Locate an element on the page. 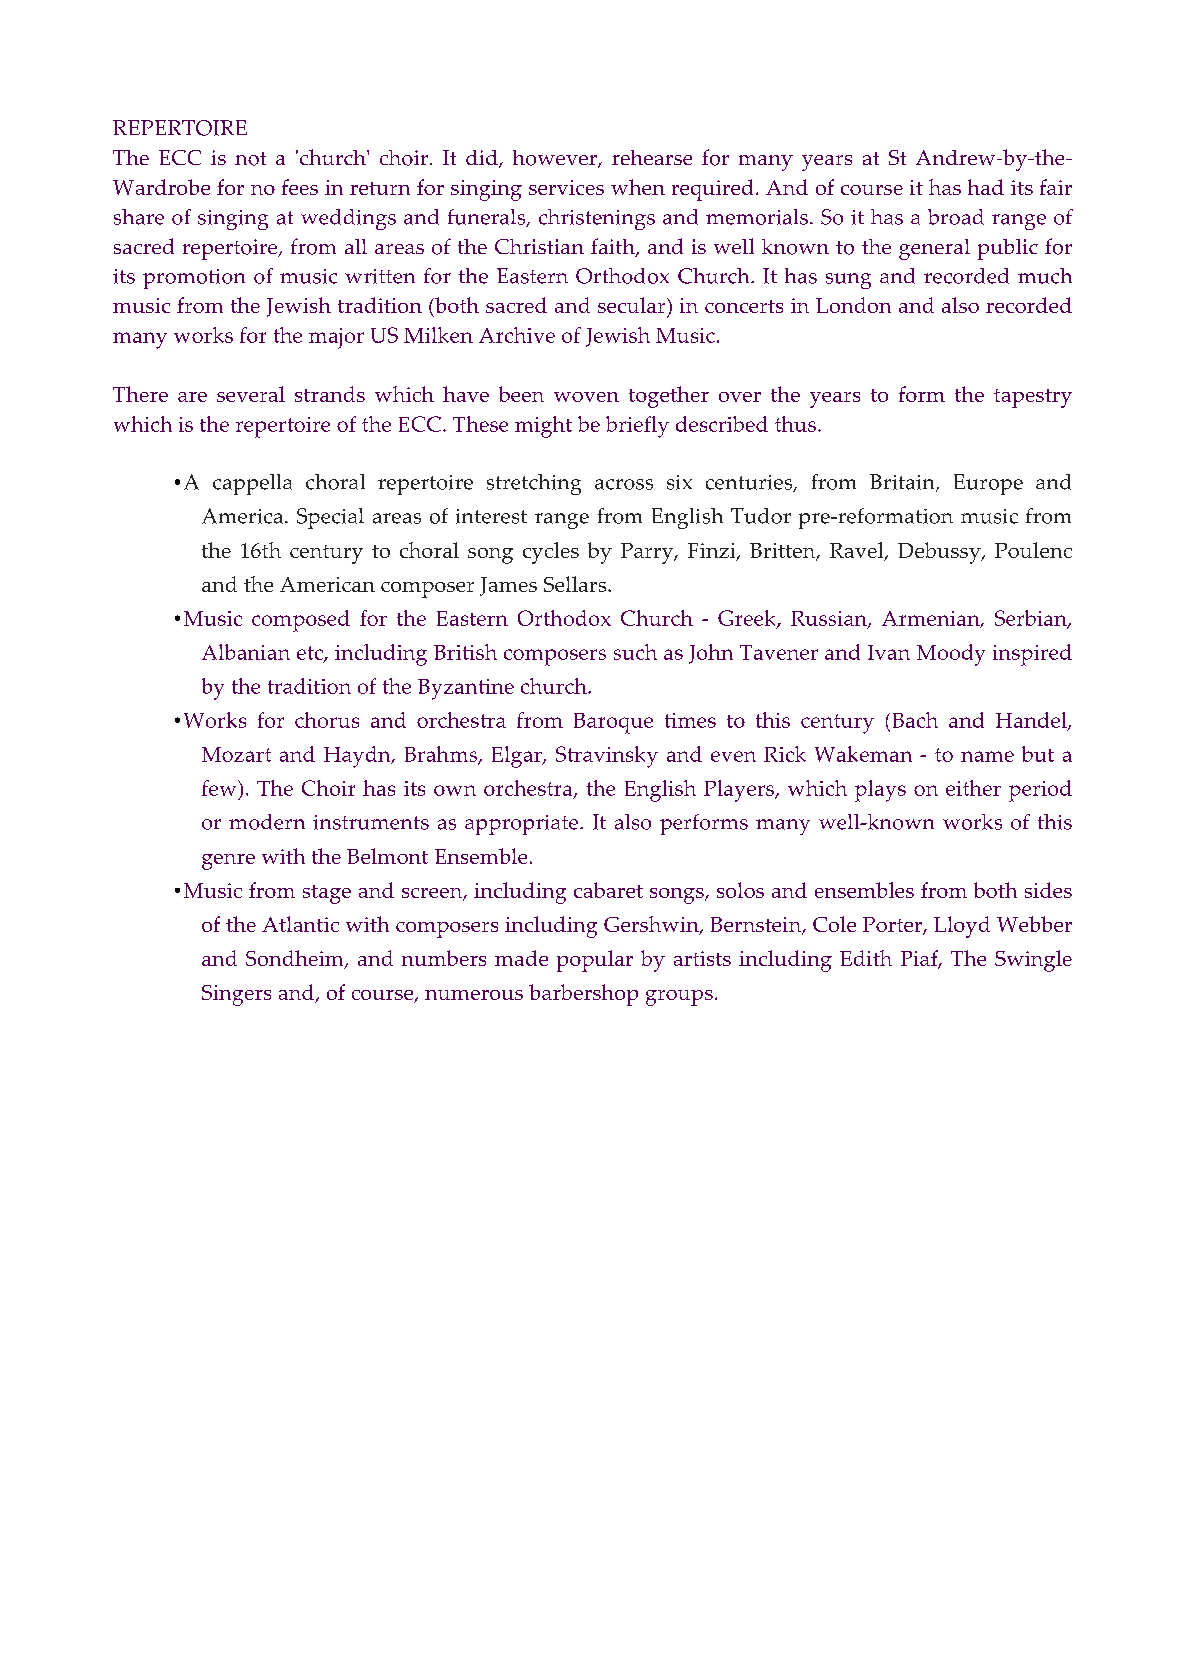  Armenian is located at coordinates (932, 619).
